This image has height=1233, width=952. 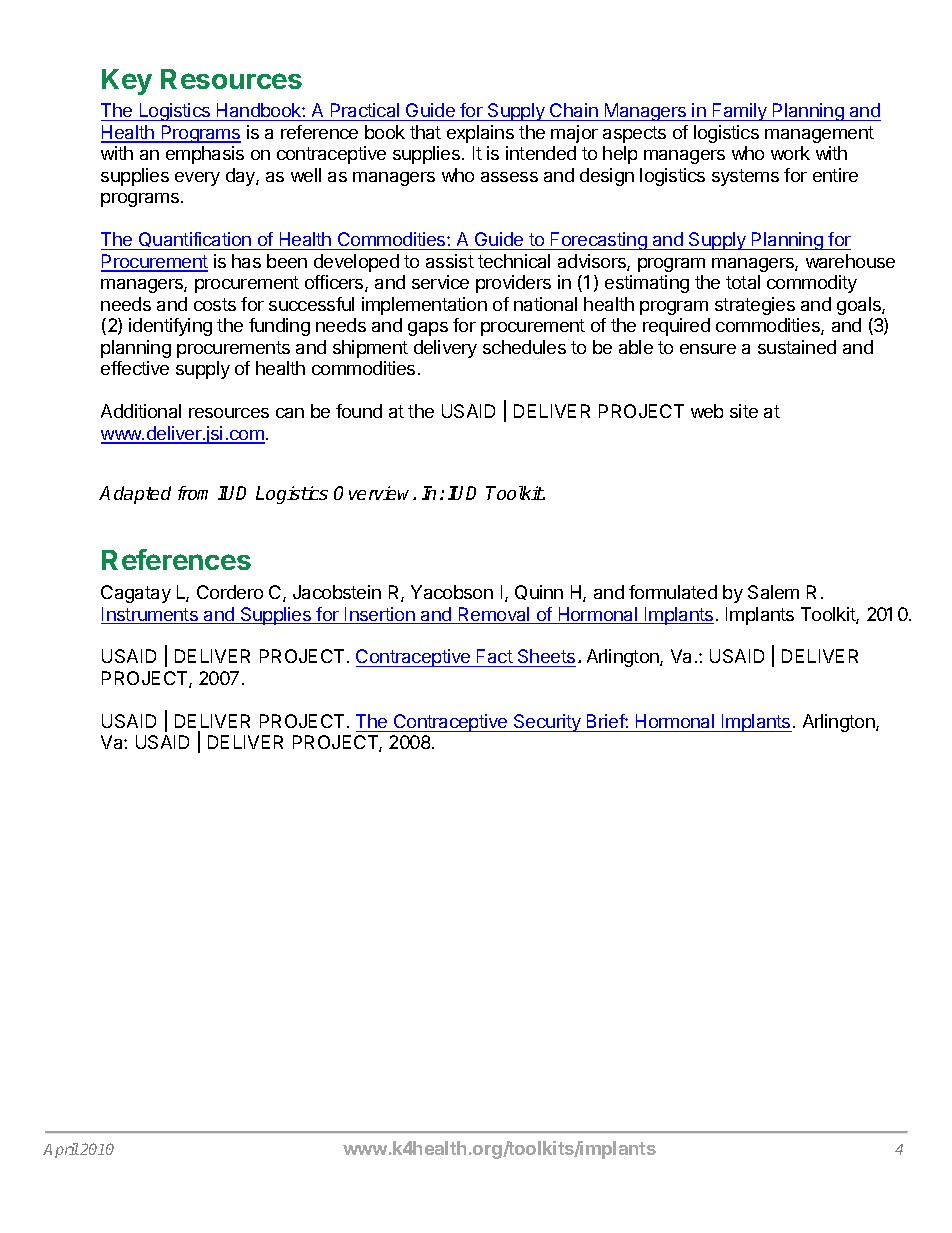 What do you see at coordinates (141, 411) in the image?
I see `Additional` at bounding box center [141, 411].
